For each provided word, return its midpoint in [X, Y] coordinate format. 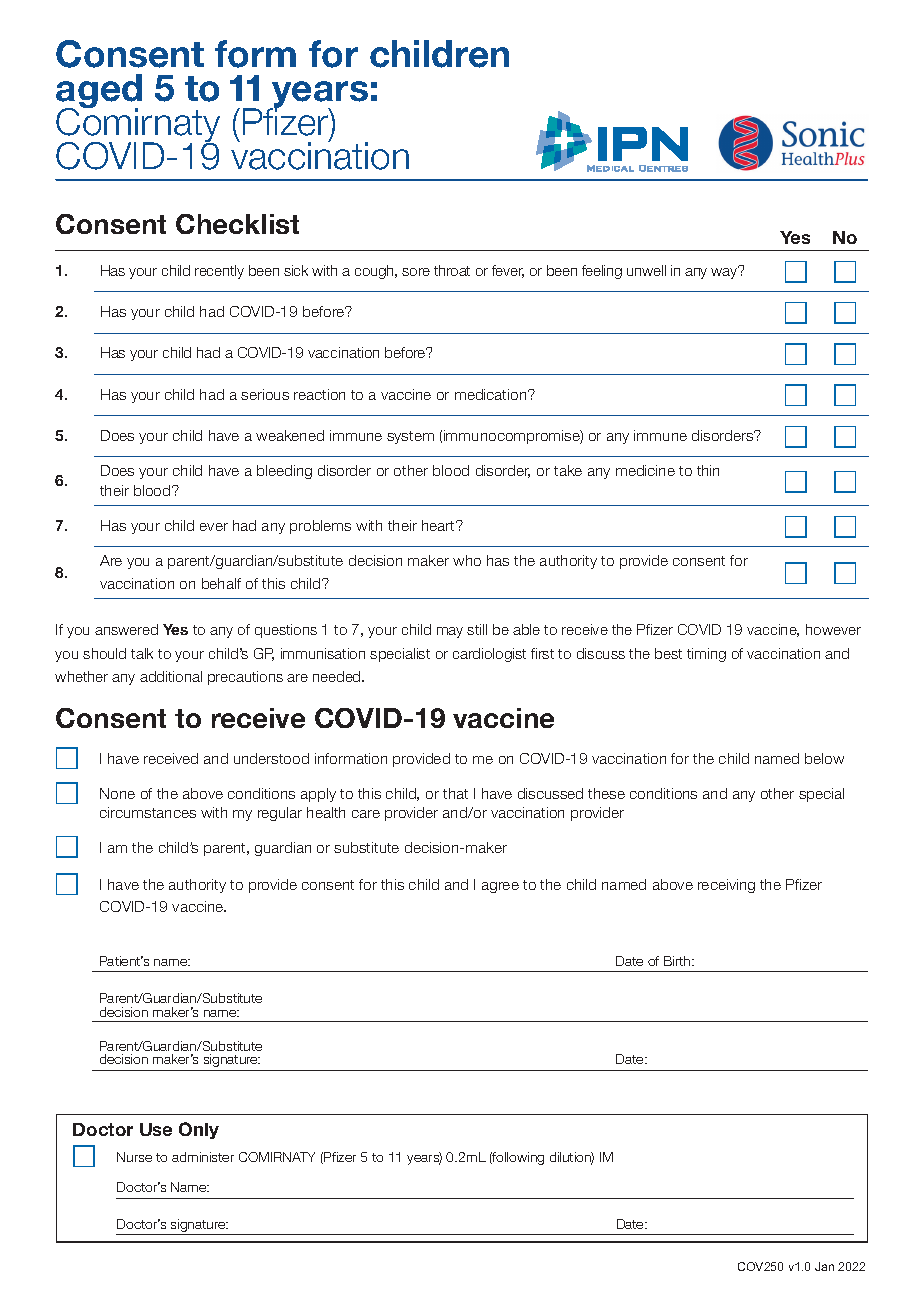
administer [203, 1157]
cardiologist [489, 655]
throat [452, 270]
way [725, 272]
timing [706, 655]
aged [99, 92]
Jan [824, 1266]
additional [171, 676]
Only [199, 1130]
